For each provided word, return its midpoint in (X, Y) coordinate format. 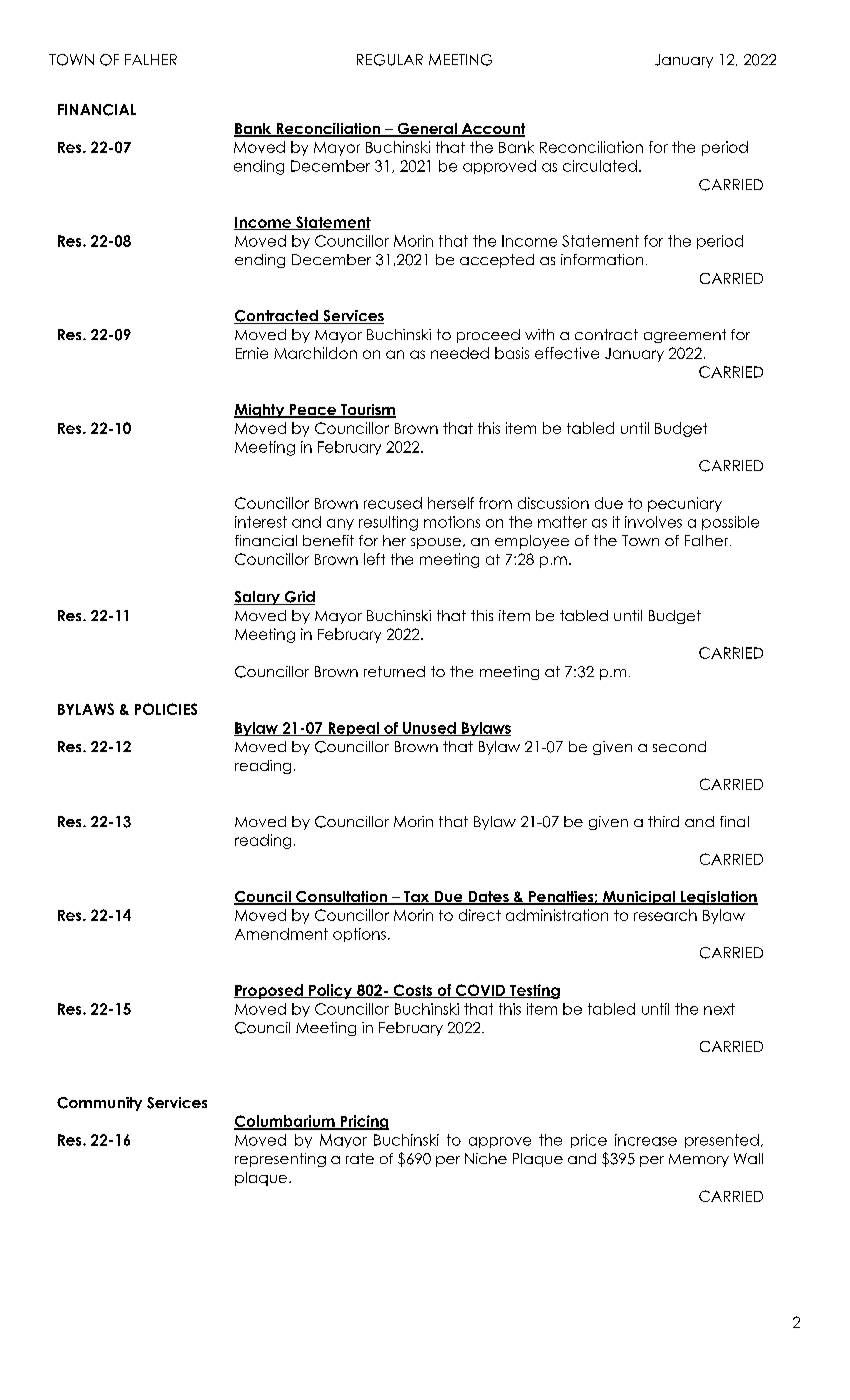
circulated (600, 166)
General (427, 130)
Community (99, 1104)
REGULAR (390, 60)
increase (646, 1140)
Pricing (363, 1122)
